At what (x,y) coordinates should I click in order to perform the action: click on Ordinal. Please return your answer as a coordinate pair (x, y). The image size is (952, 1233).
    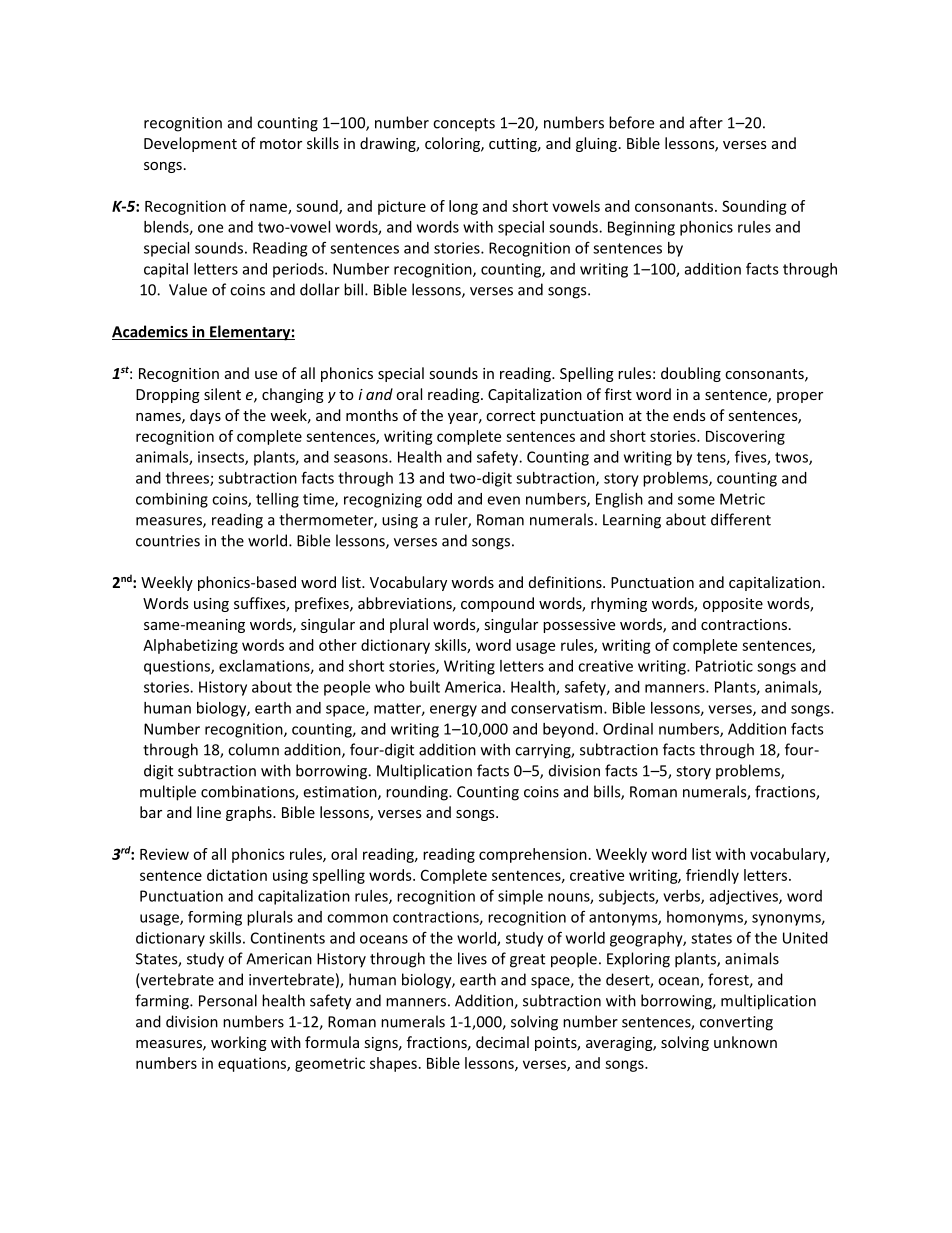
    Looking at the image, I should click on (628, 729).
